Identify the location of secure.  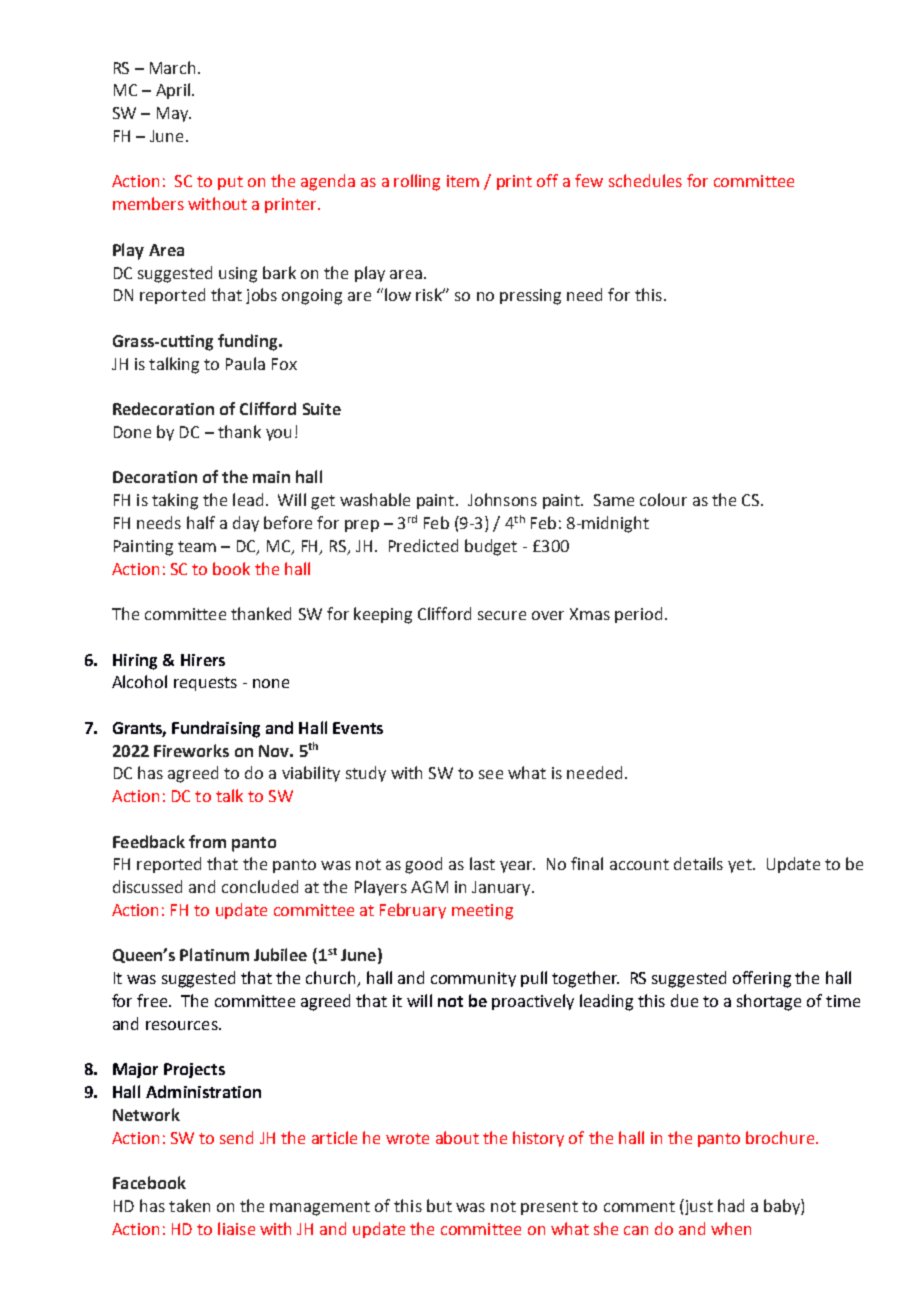
(502, 615).
